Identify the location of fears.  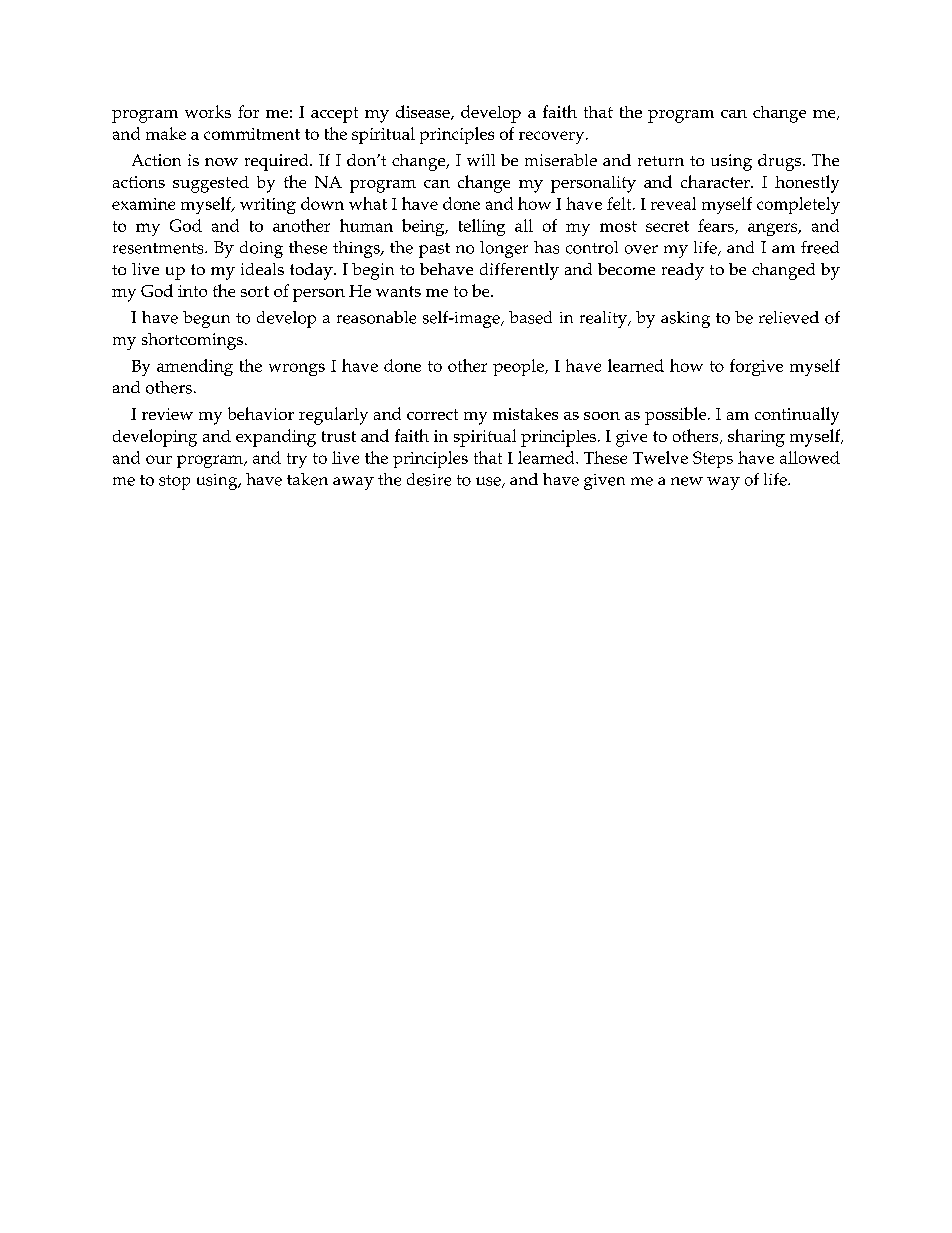
(717, 226).
